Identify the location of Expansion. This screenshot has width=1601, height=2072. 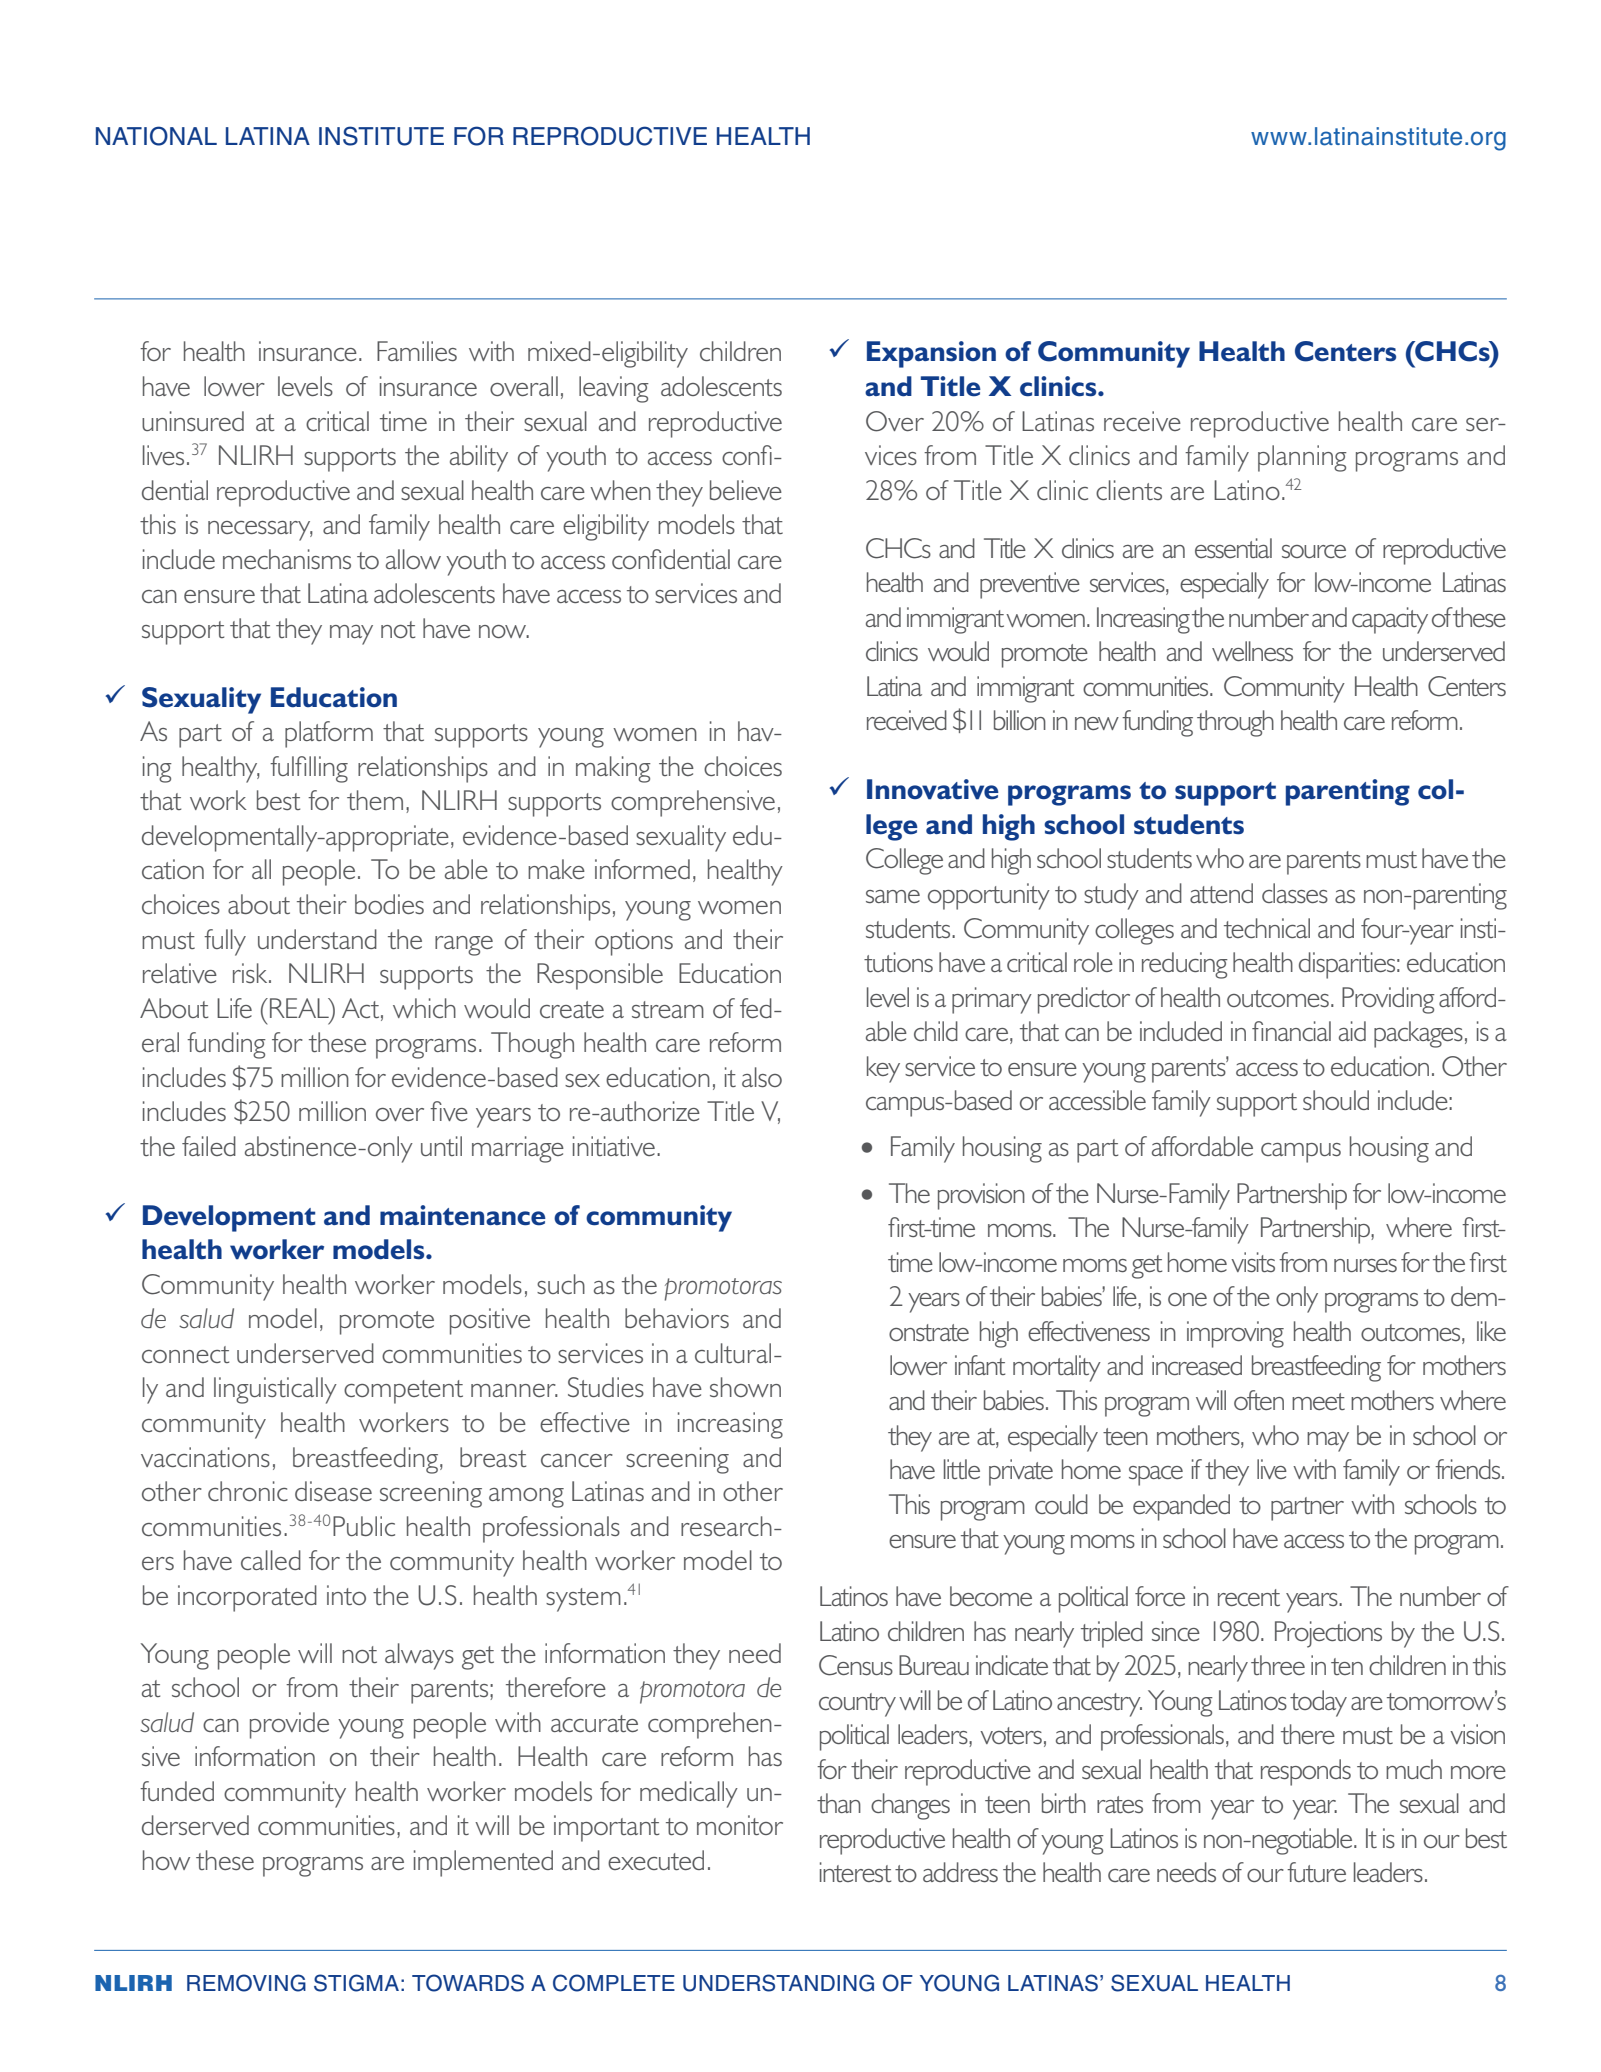
(931, 354).
